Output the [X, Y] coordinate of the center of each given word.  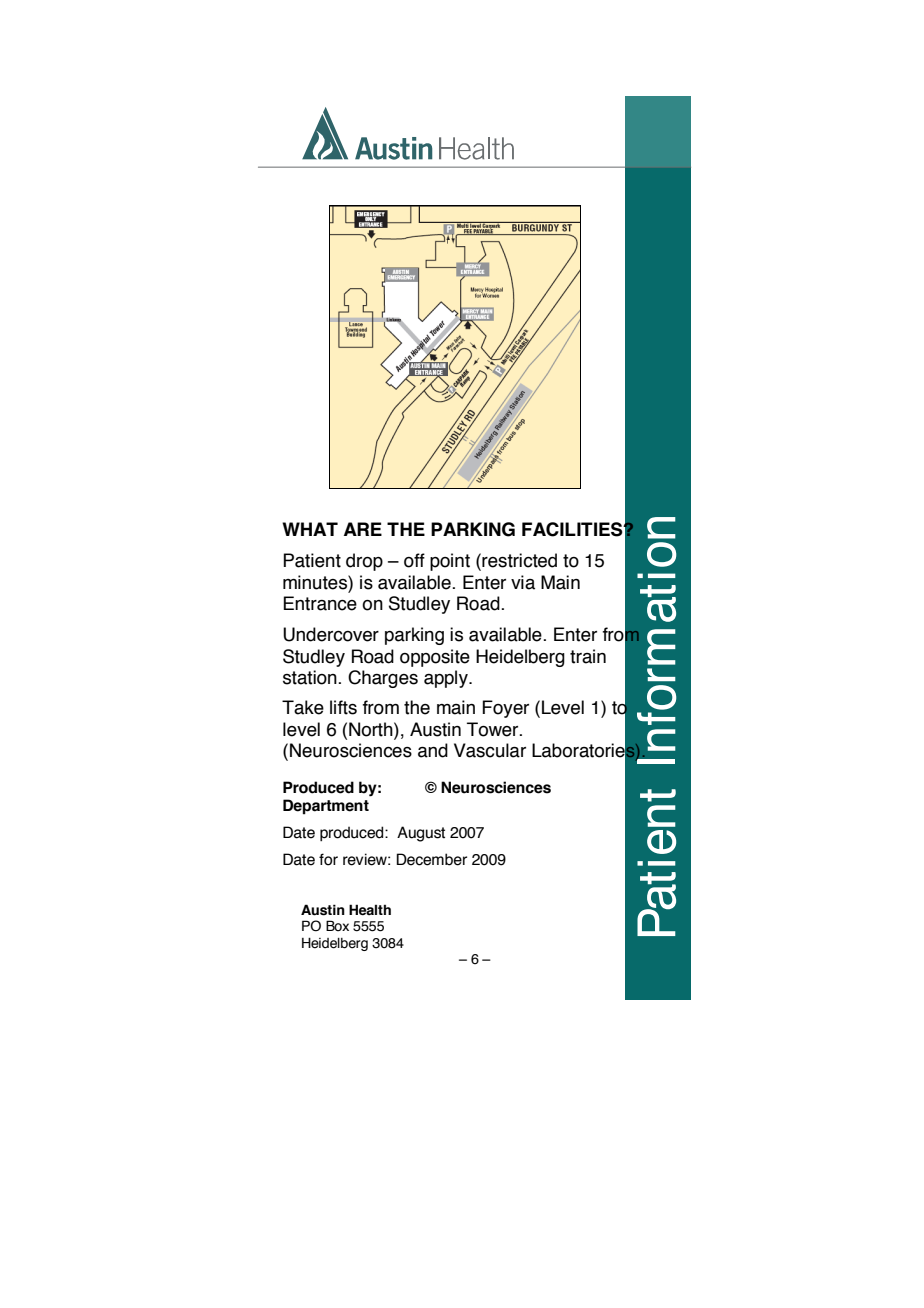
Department [326, 807]
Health [370, 910]
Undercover [331, 634]
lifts [343, 707]
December [431, 859]
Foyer [505, 709]
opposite [435, 658]
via [523, 582]
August [421, 834]
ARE [363, 529]
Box [337, 926]
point [450, 562]
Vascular [490, 750]
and [433, 750]
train [588, 656]
